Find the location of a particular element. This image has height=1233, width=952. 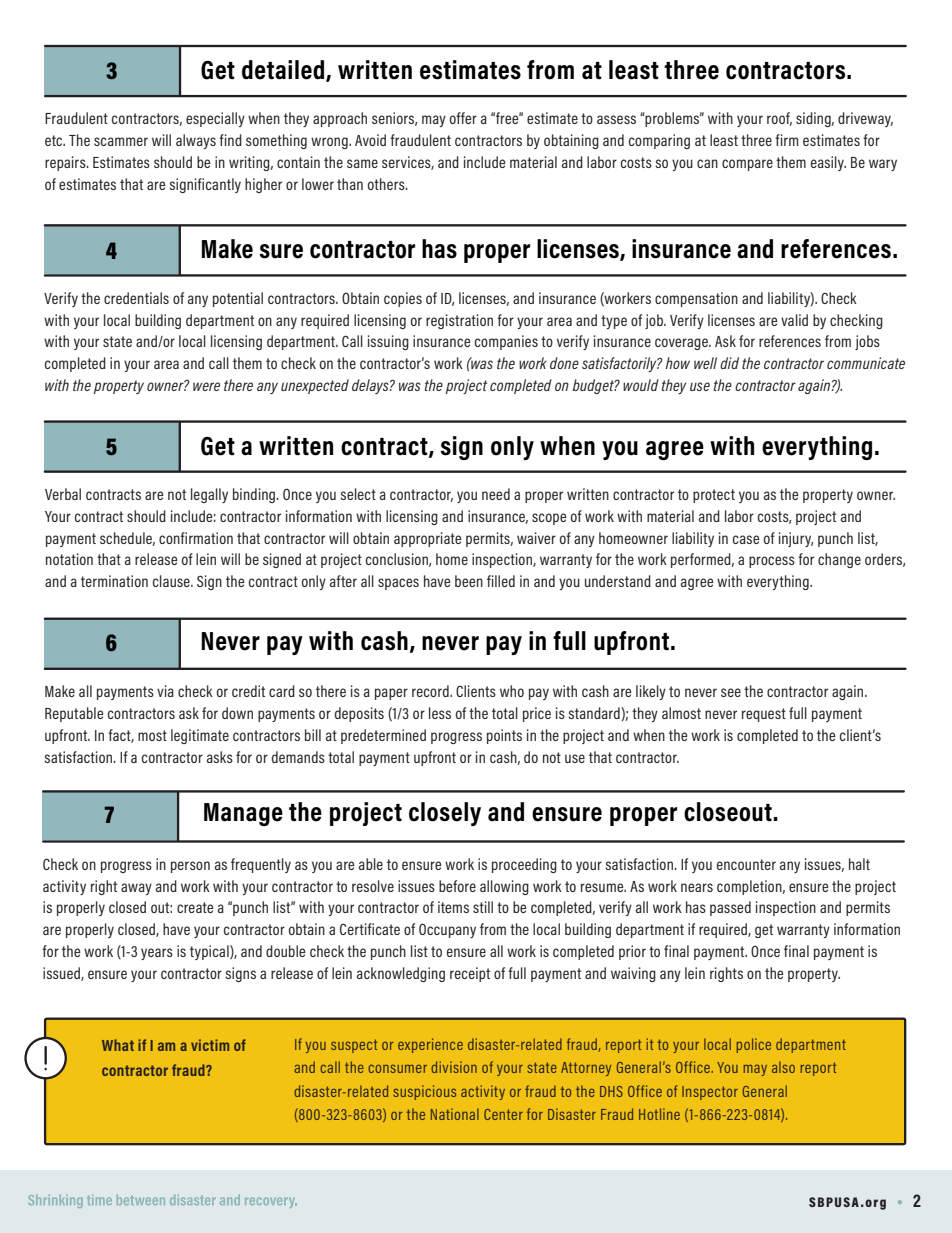

driveway is located at coordinates (865, 119).
